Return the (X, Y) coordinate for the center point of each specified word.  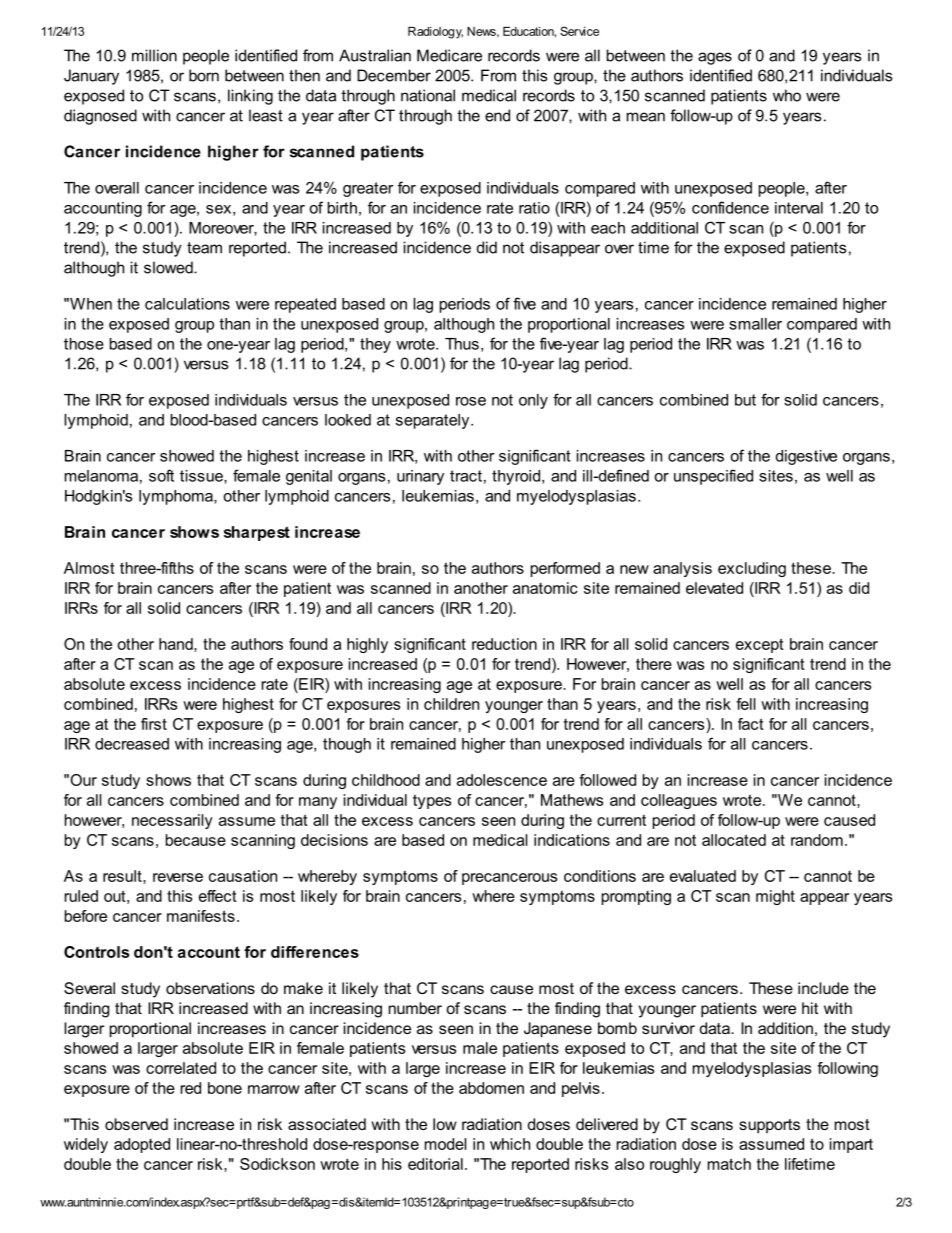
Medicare (449, 55)
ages (715, 58)
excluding (752, 569)
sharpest (257, 533)
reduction (504, 644)
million (154, 55)
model (446, 1144)
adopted (142, 1145)
